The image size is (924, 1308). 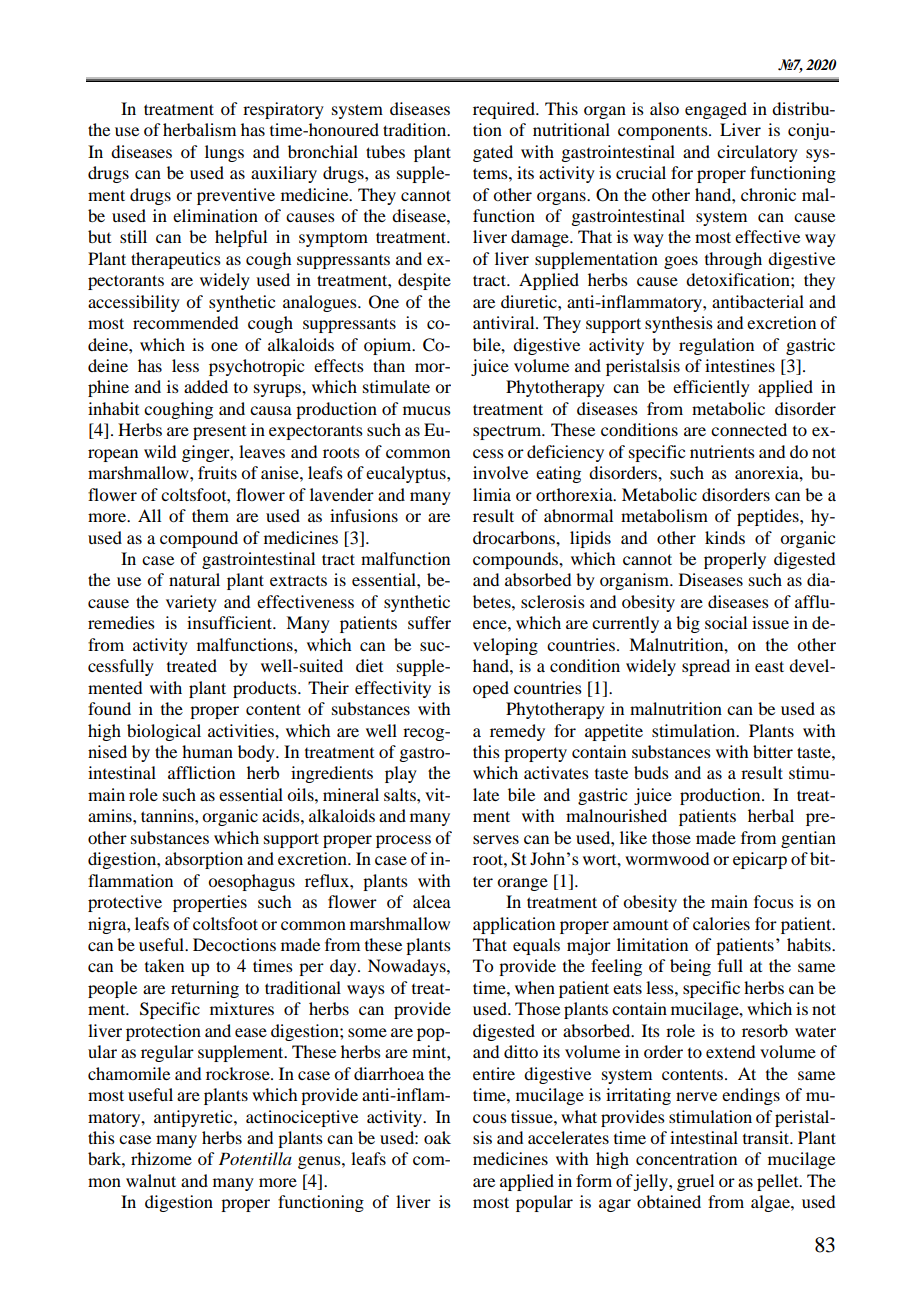 I want to click on being, so click(x=690, y=967).
